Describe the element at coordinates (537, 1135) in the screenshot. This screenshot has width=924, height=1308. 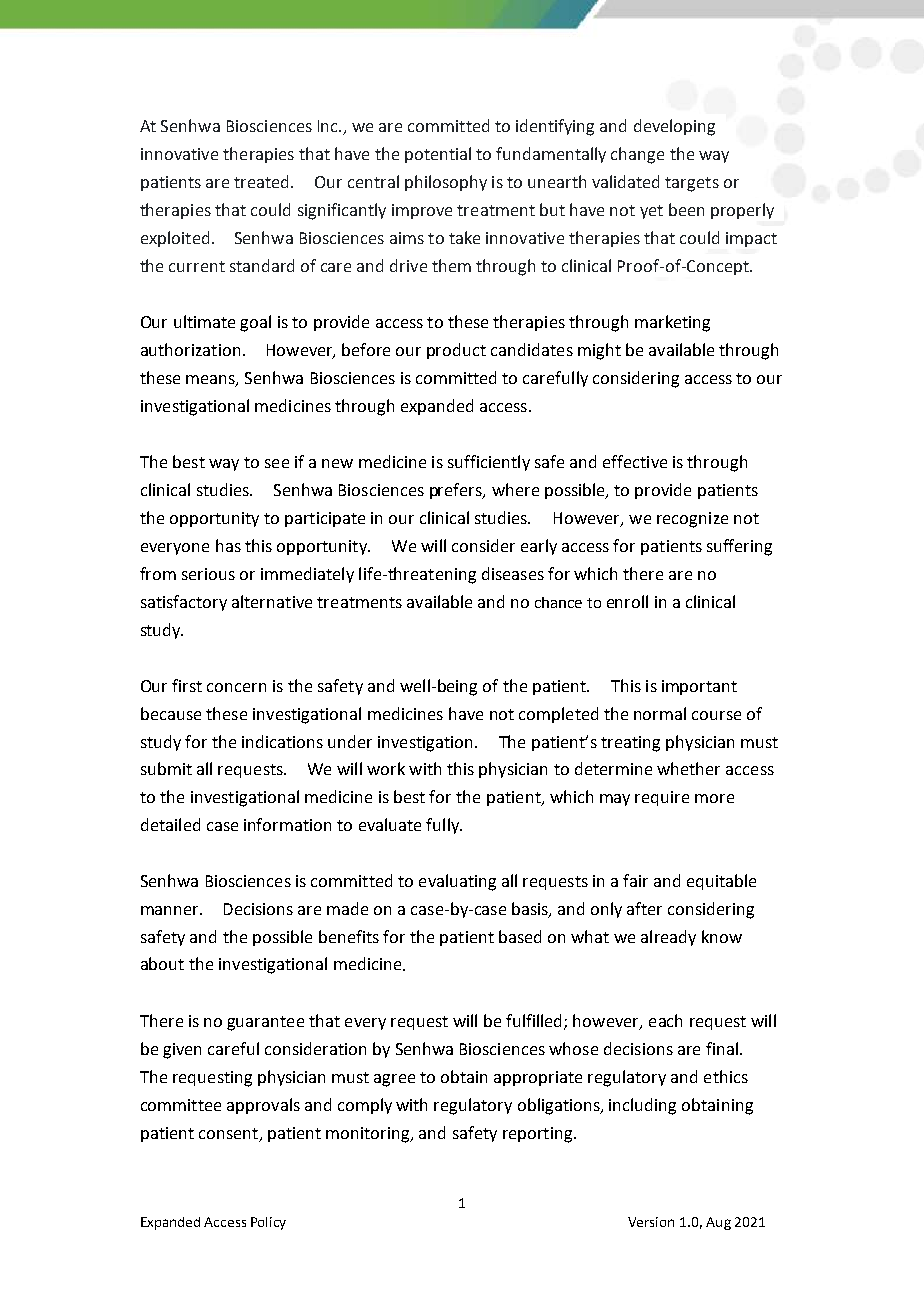
I see `reporting` at that location.
